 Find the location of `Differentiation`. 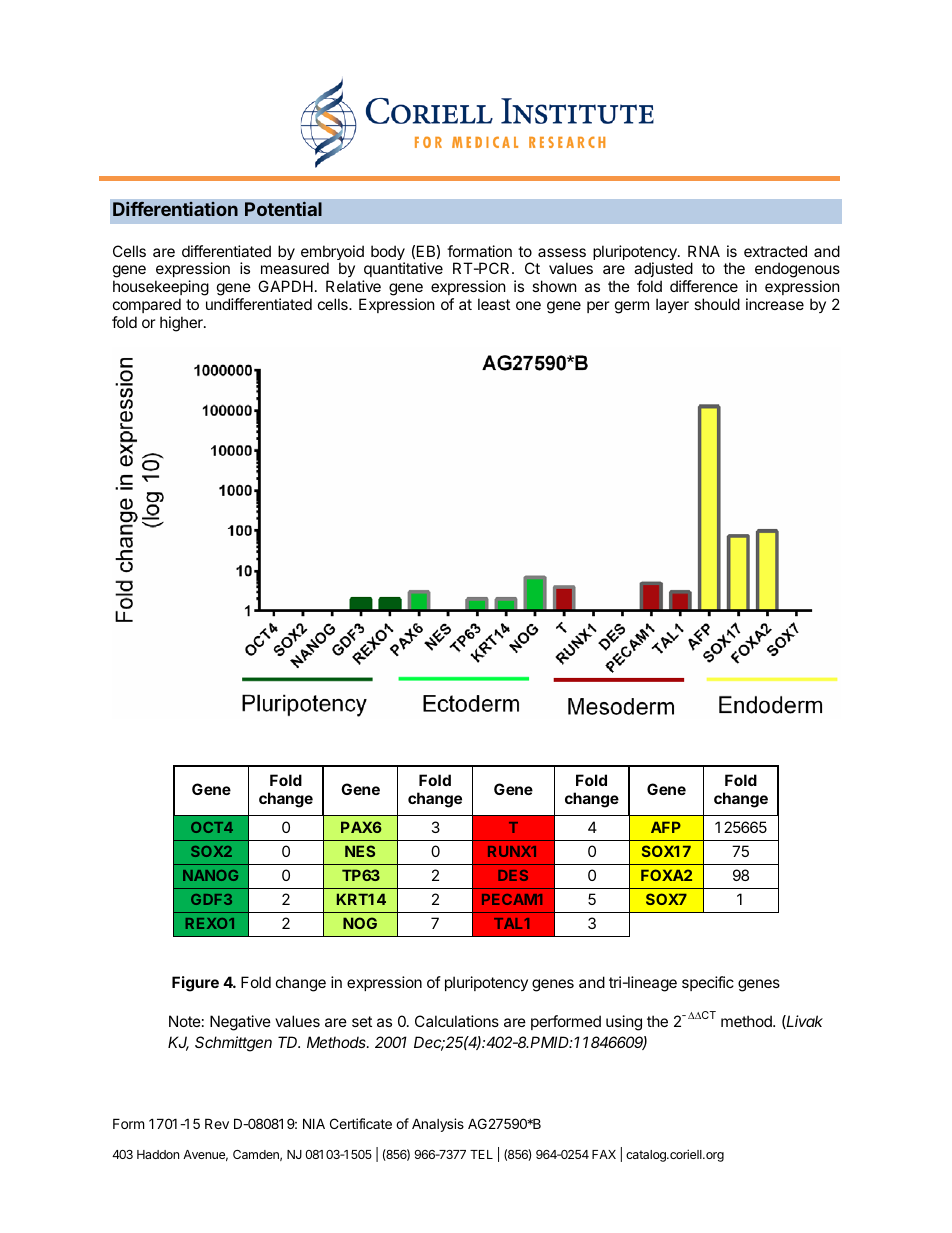

Differentiation is located at coordinates (175, 209).
